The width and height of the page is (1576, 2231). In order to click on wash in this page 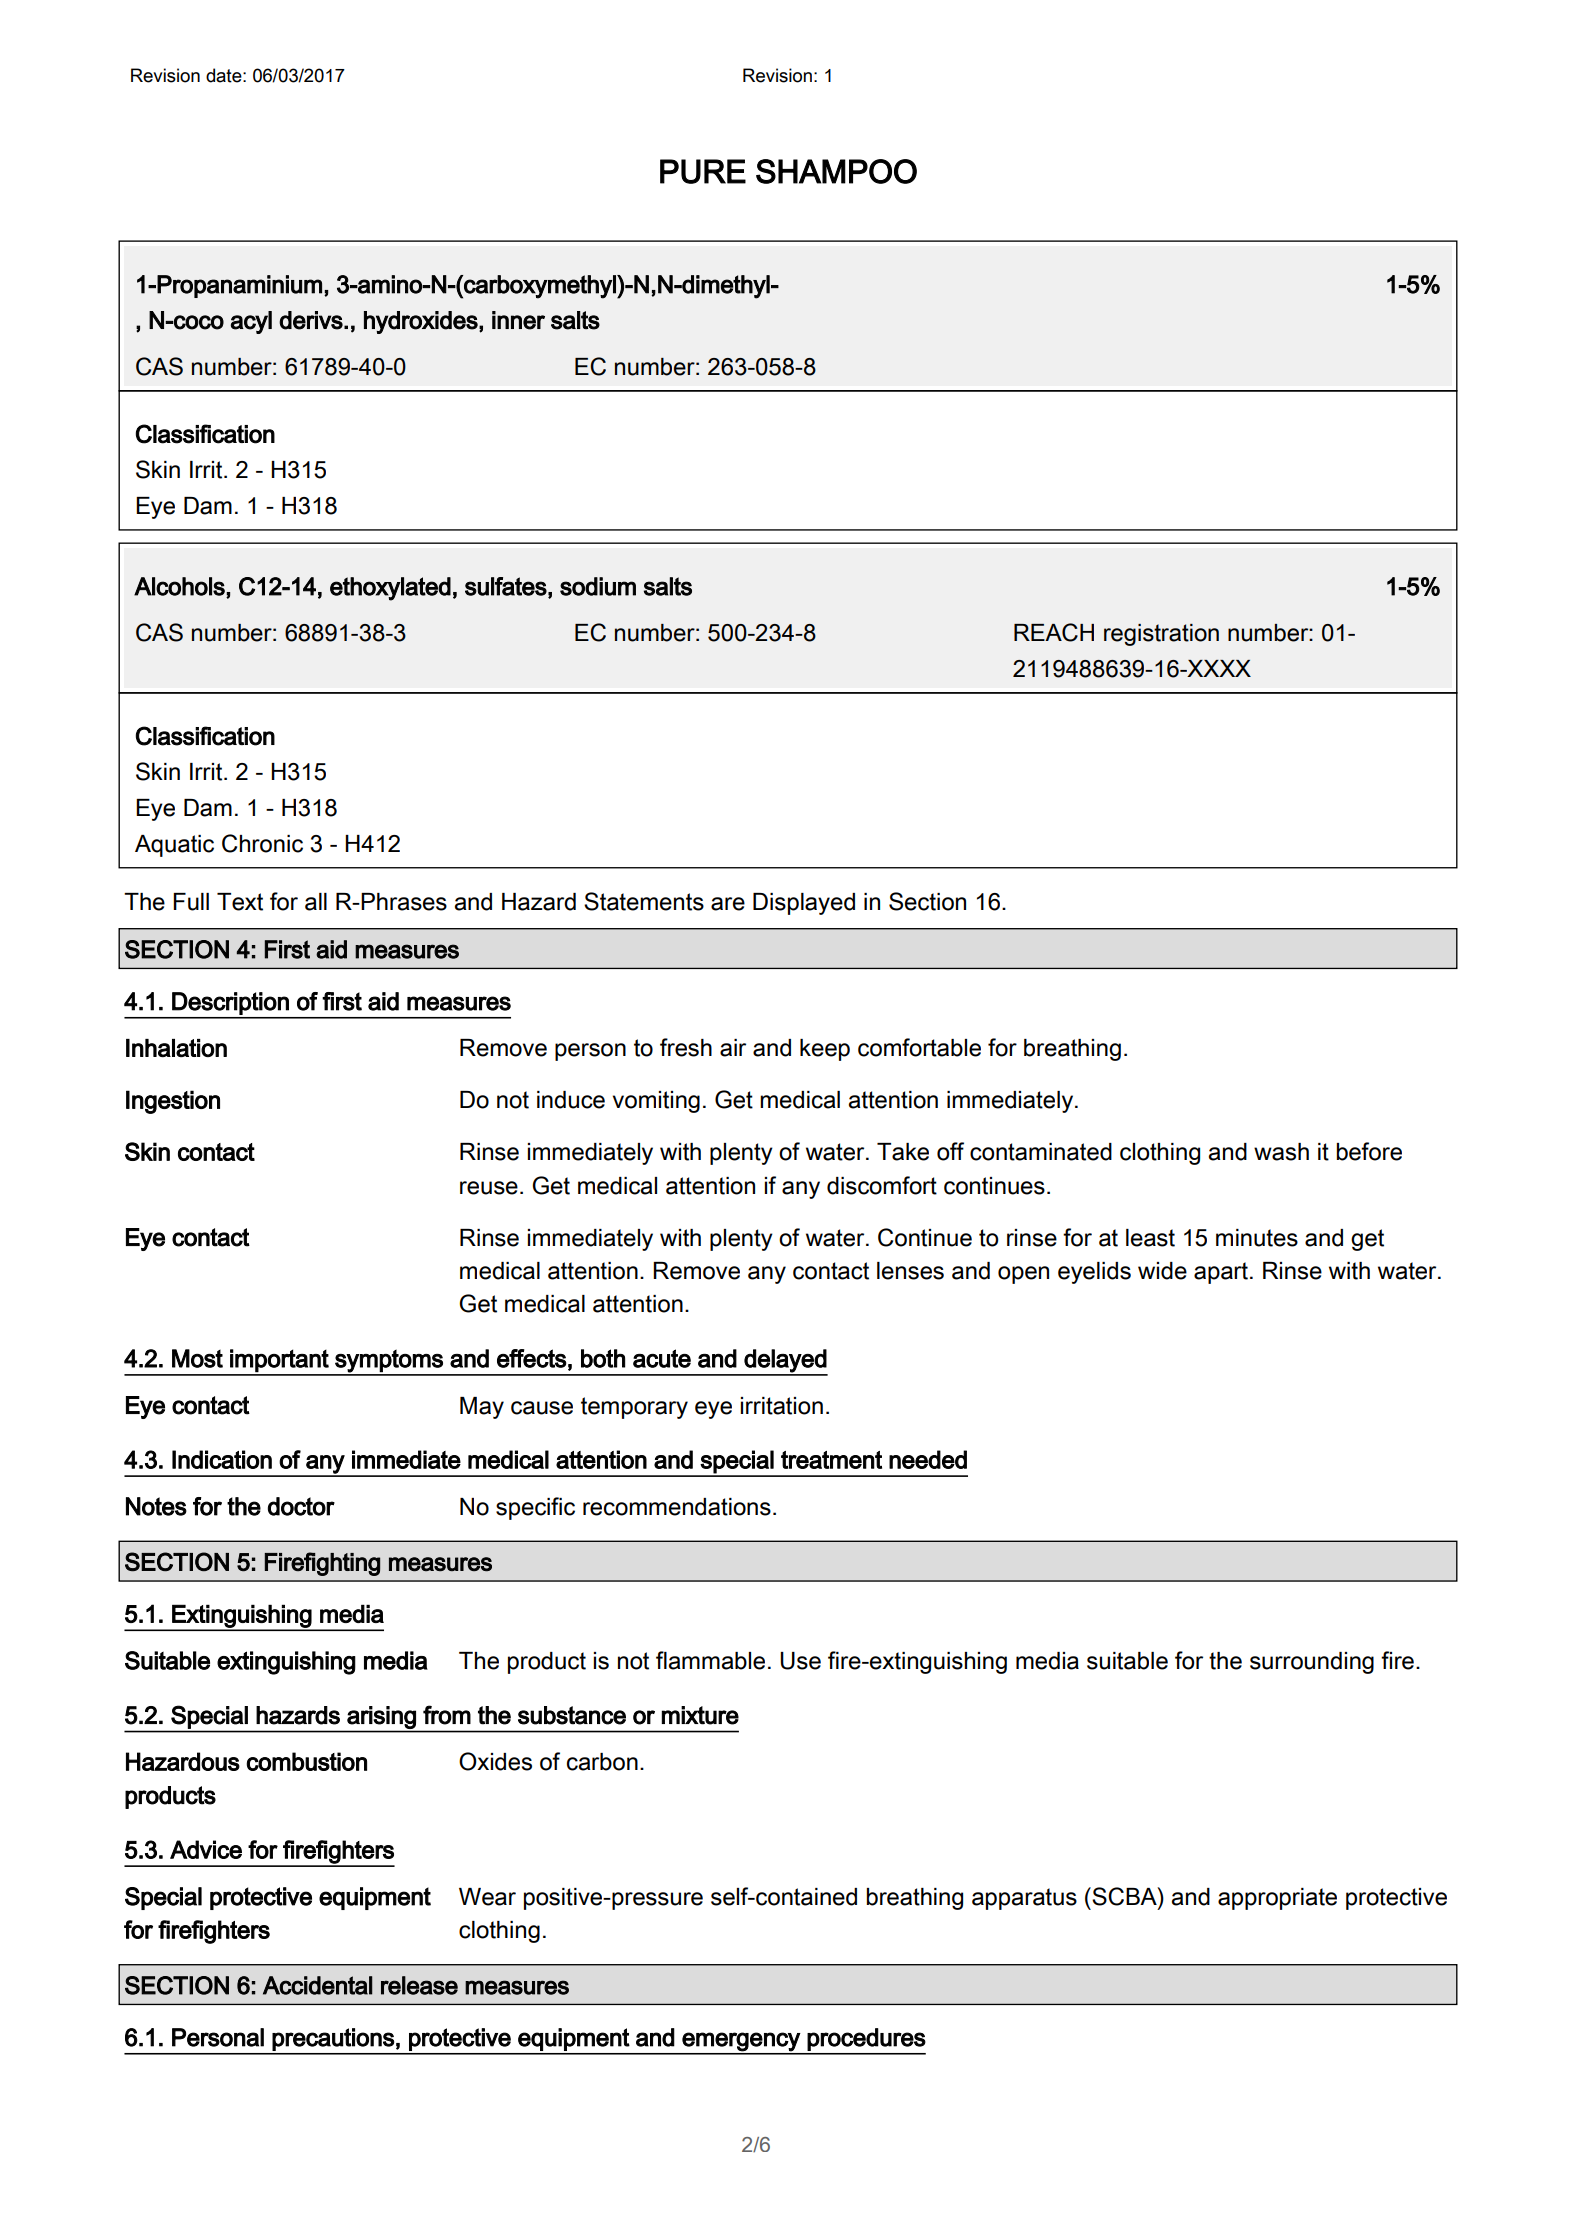, I will do `click(1281, 1152)`.
